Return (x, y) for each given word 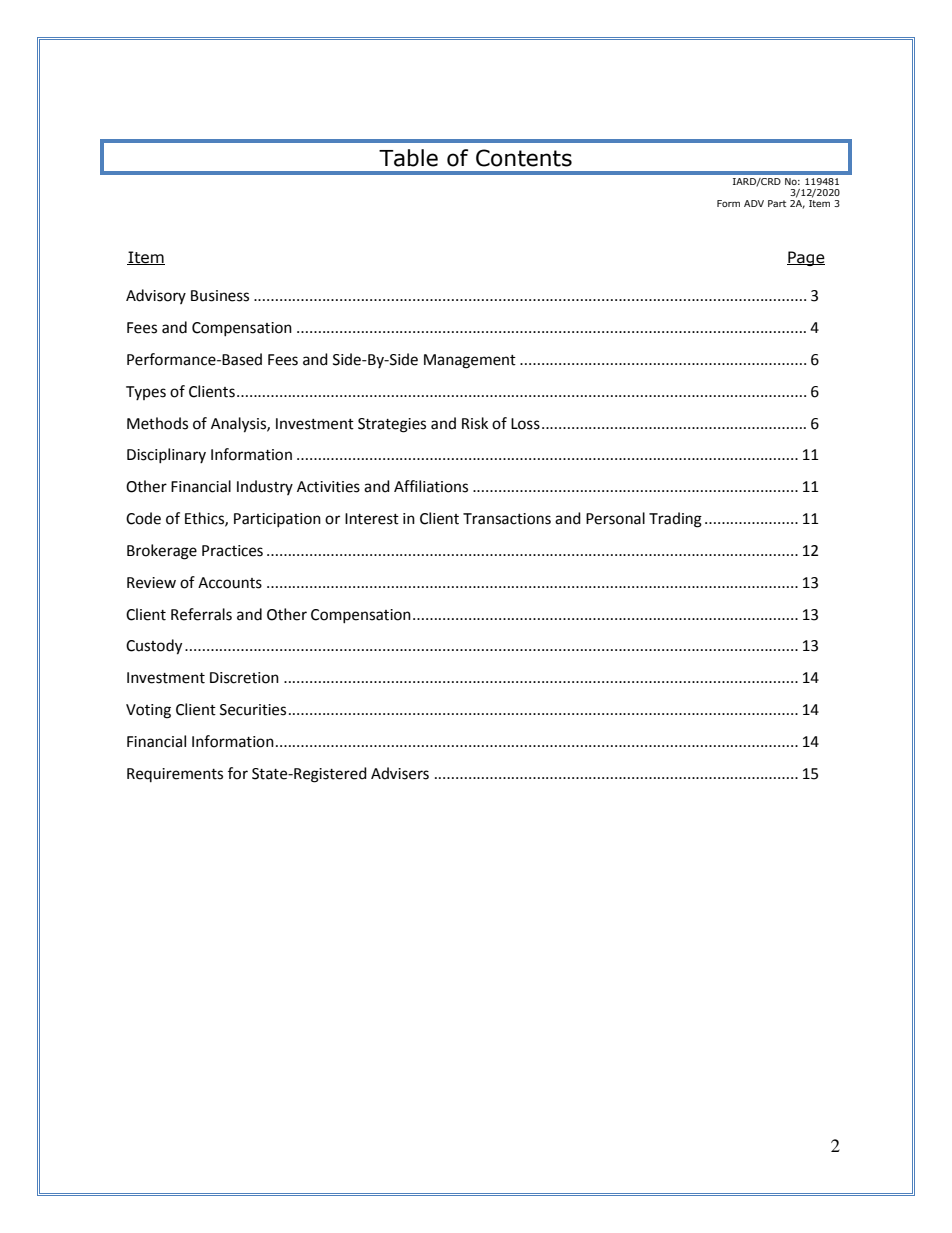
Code (143, 518)
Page (806, 258)
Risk (475, 423)
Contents (524, 158)
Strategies (392, 425)
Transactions (507, 519)
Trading (675, 520)
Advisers (400, 773)
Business (220, 296)
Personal (615, 518)
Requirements (175, 775)
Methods (157, 423)
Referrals (201, 614)
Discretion (244, 678)
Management (470, 361)
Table (408, 158)
